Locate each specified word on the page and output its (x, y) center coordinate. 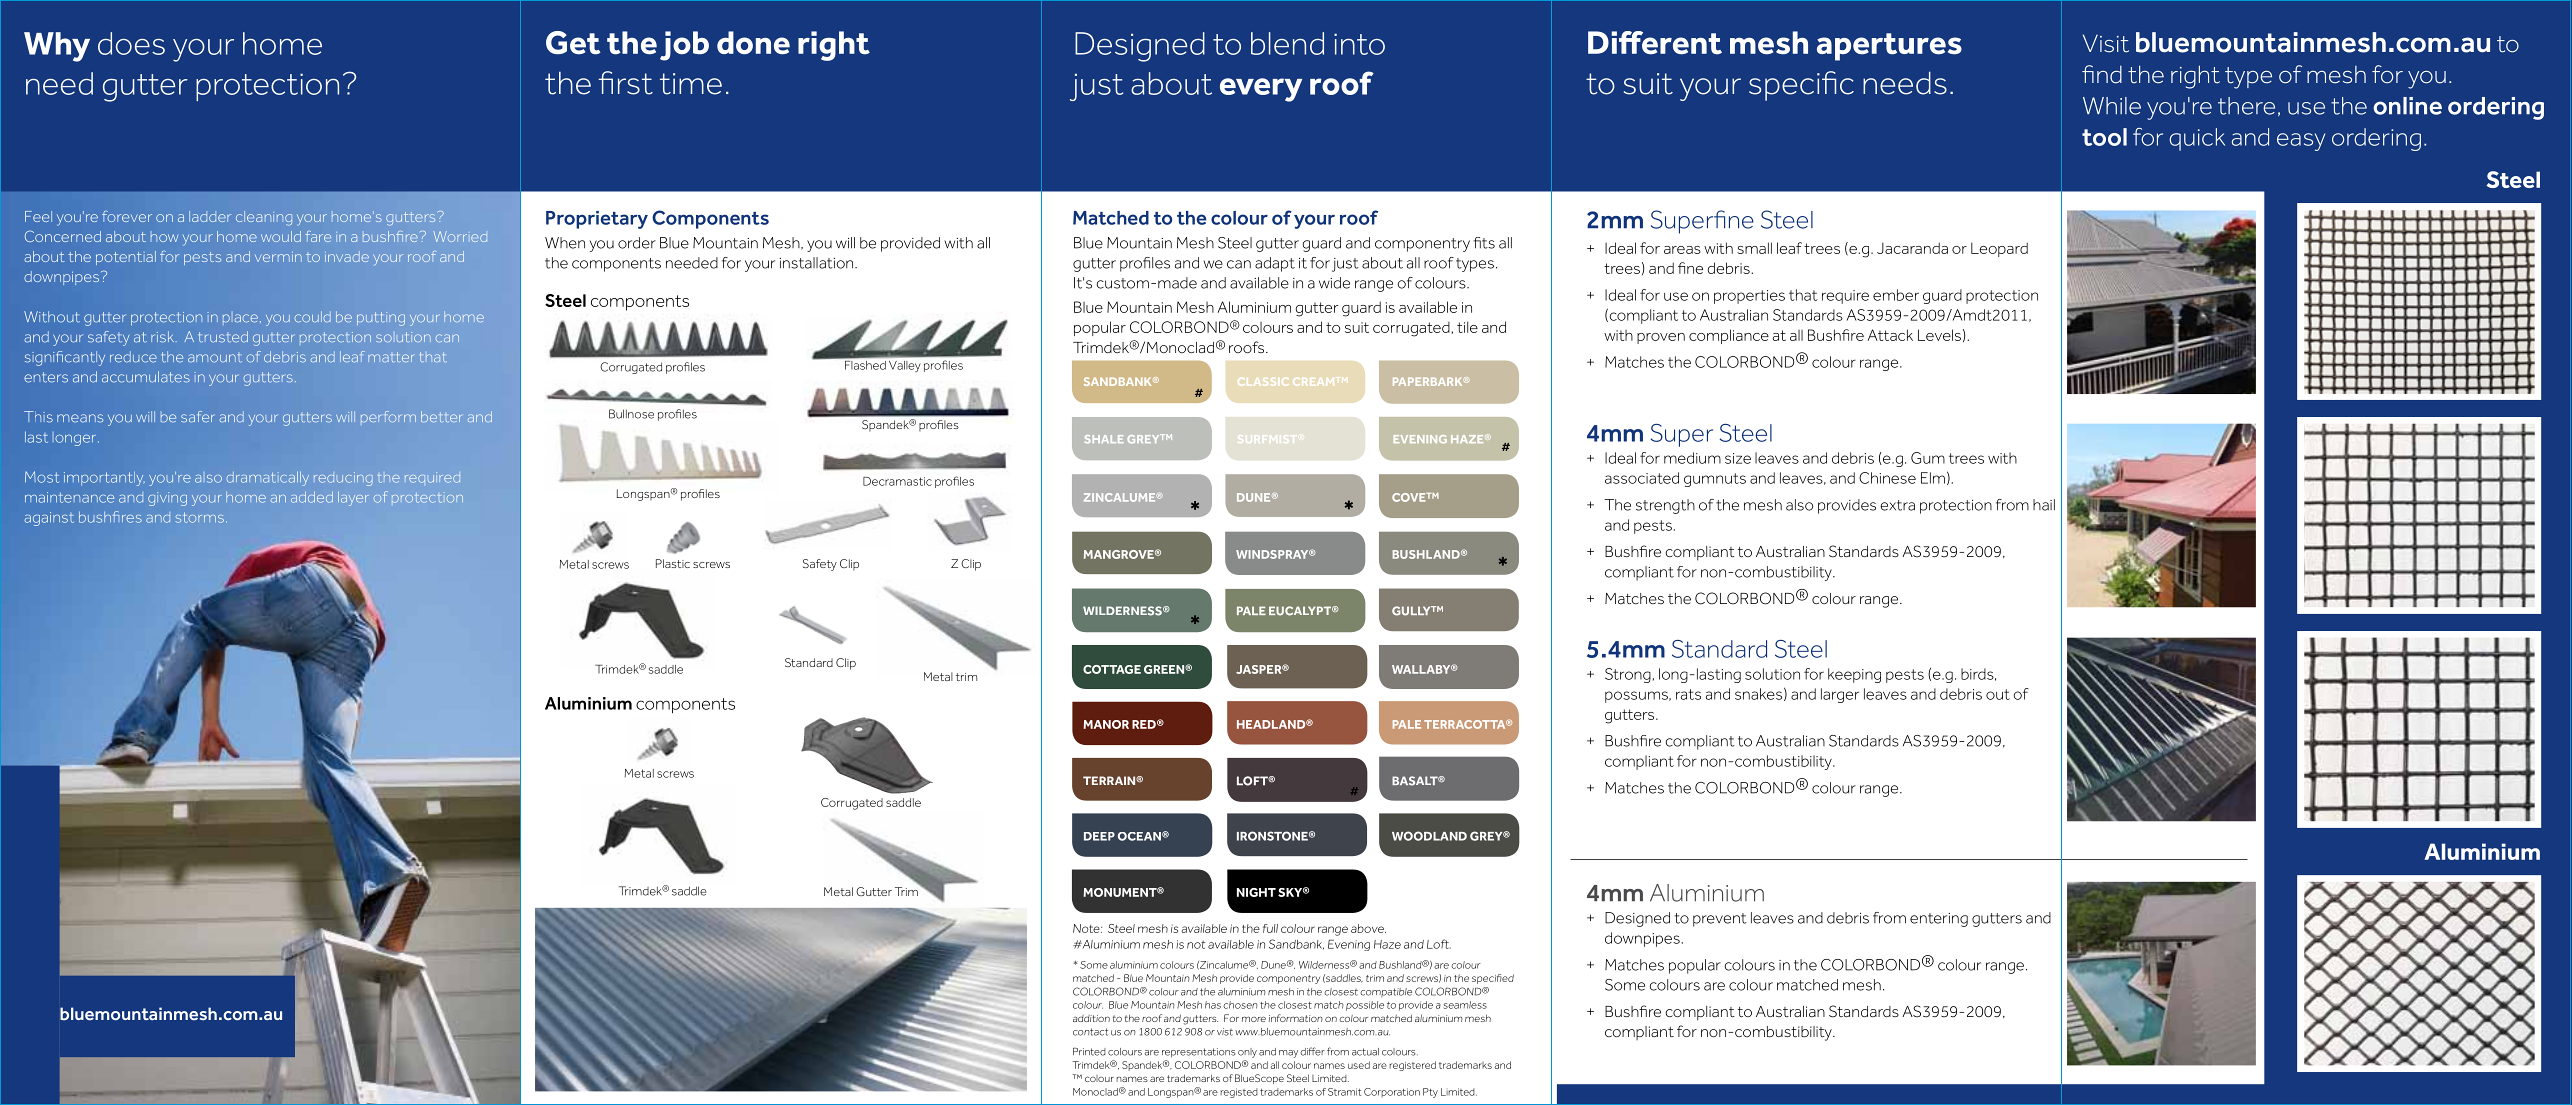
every (1261, 90)
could (313, 316)
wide (1334, 283)
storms (200, 517)
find (2102, 74)
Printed (1089, 1052)
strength (1665, 506)
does (131, 43)
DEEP (1099, 836)
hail (2044, 505)
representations (1199, 1053)
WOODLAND (1429, 836)
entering (1939, 920)
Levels (1939, 335)
